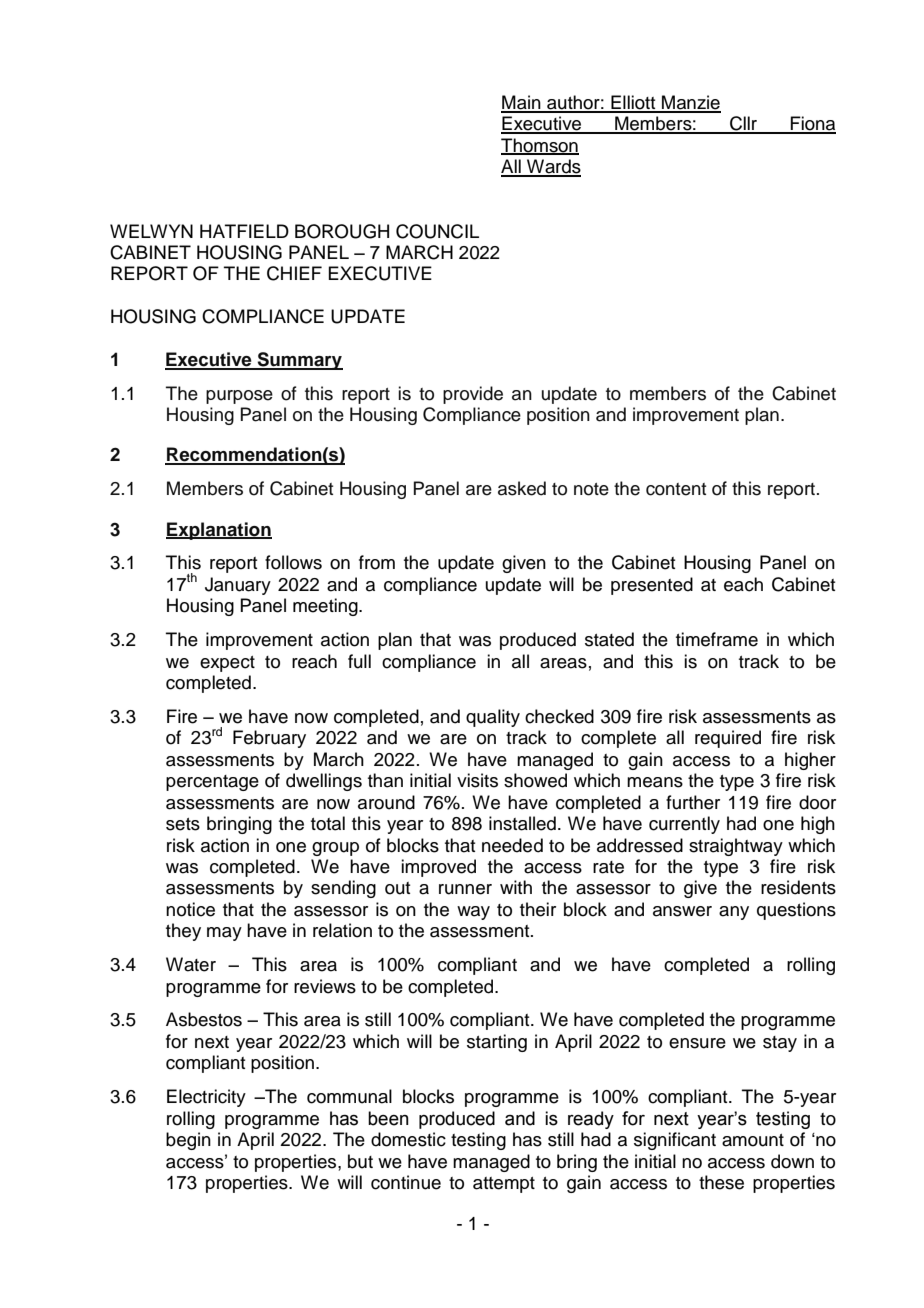 The image size is (924, 1308). I want to click on timeframe, so click(717, 639).
